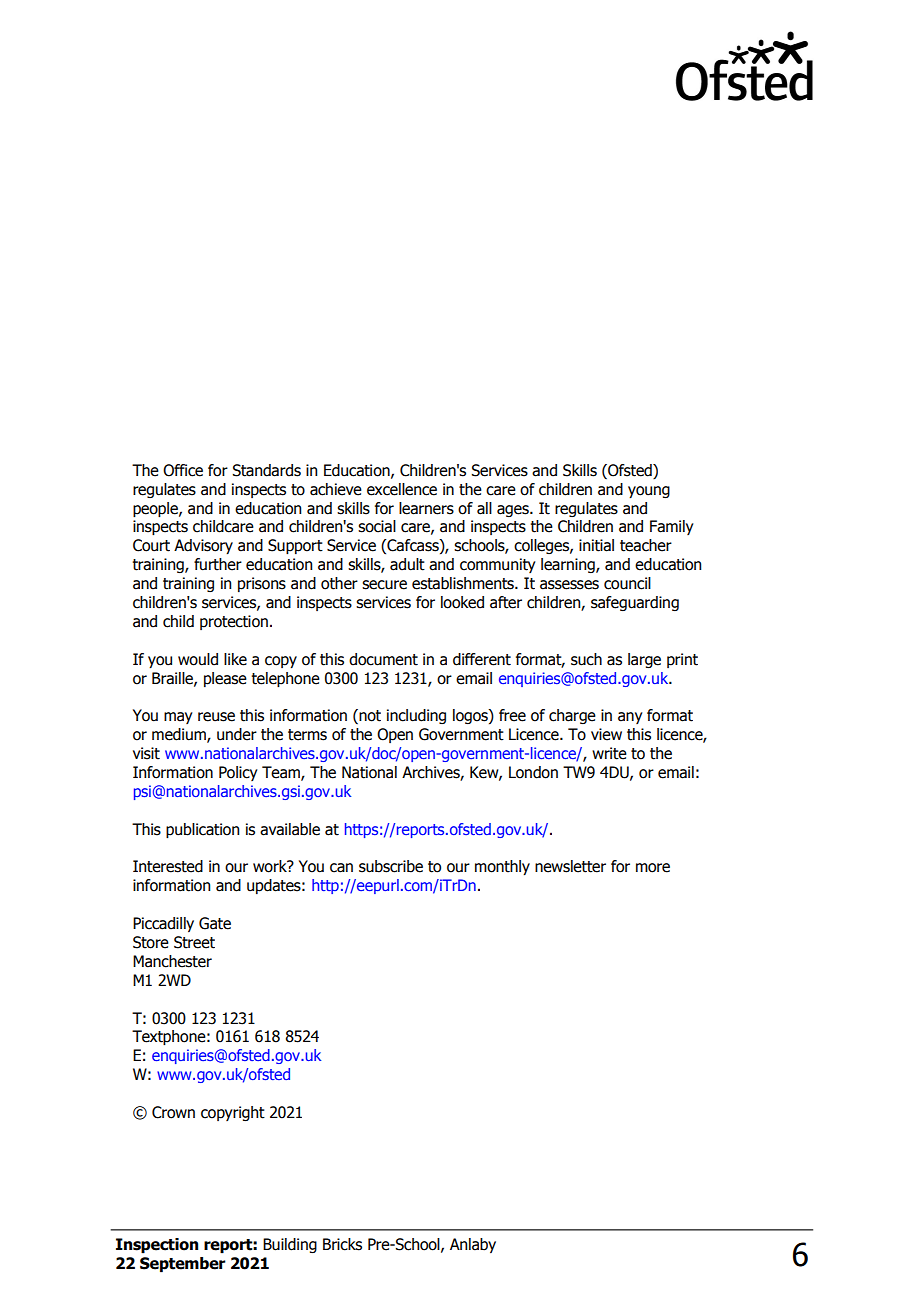  Describe the element at coordinates (391, 866) in the screenshot. I see `subscribe` at that location.
